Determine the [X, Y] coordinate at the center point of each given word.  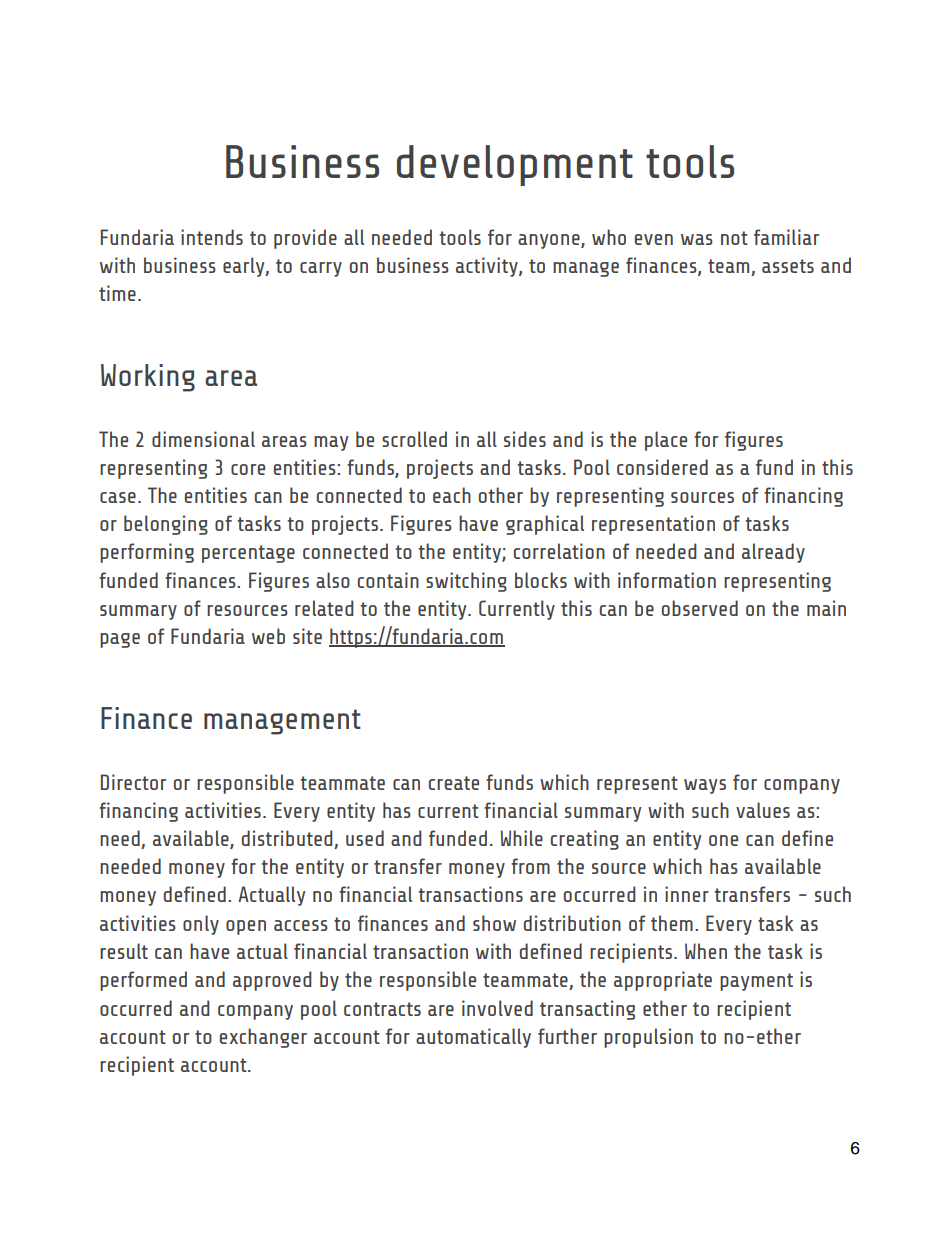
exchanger [263, 1038]
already [773, 553]
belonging [166, 525]
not [734, 238]
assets [788, 266]
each [452, 495]
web [268, 636]
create [454, 783]
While [521, 838]
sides [525, 439]
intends [212, 237]
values [763, 810]
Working [148, 378]
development [515, 165]
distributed [287, 838]
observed [700, 608]
